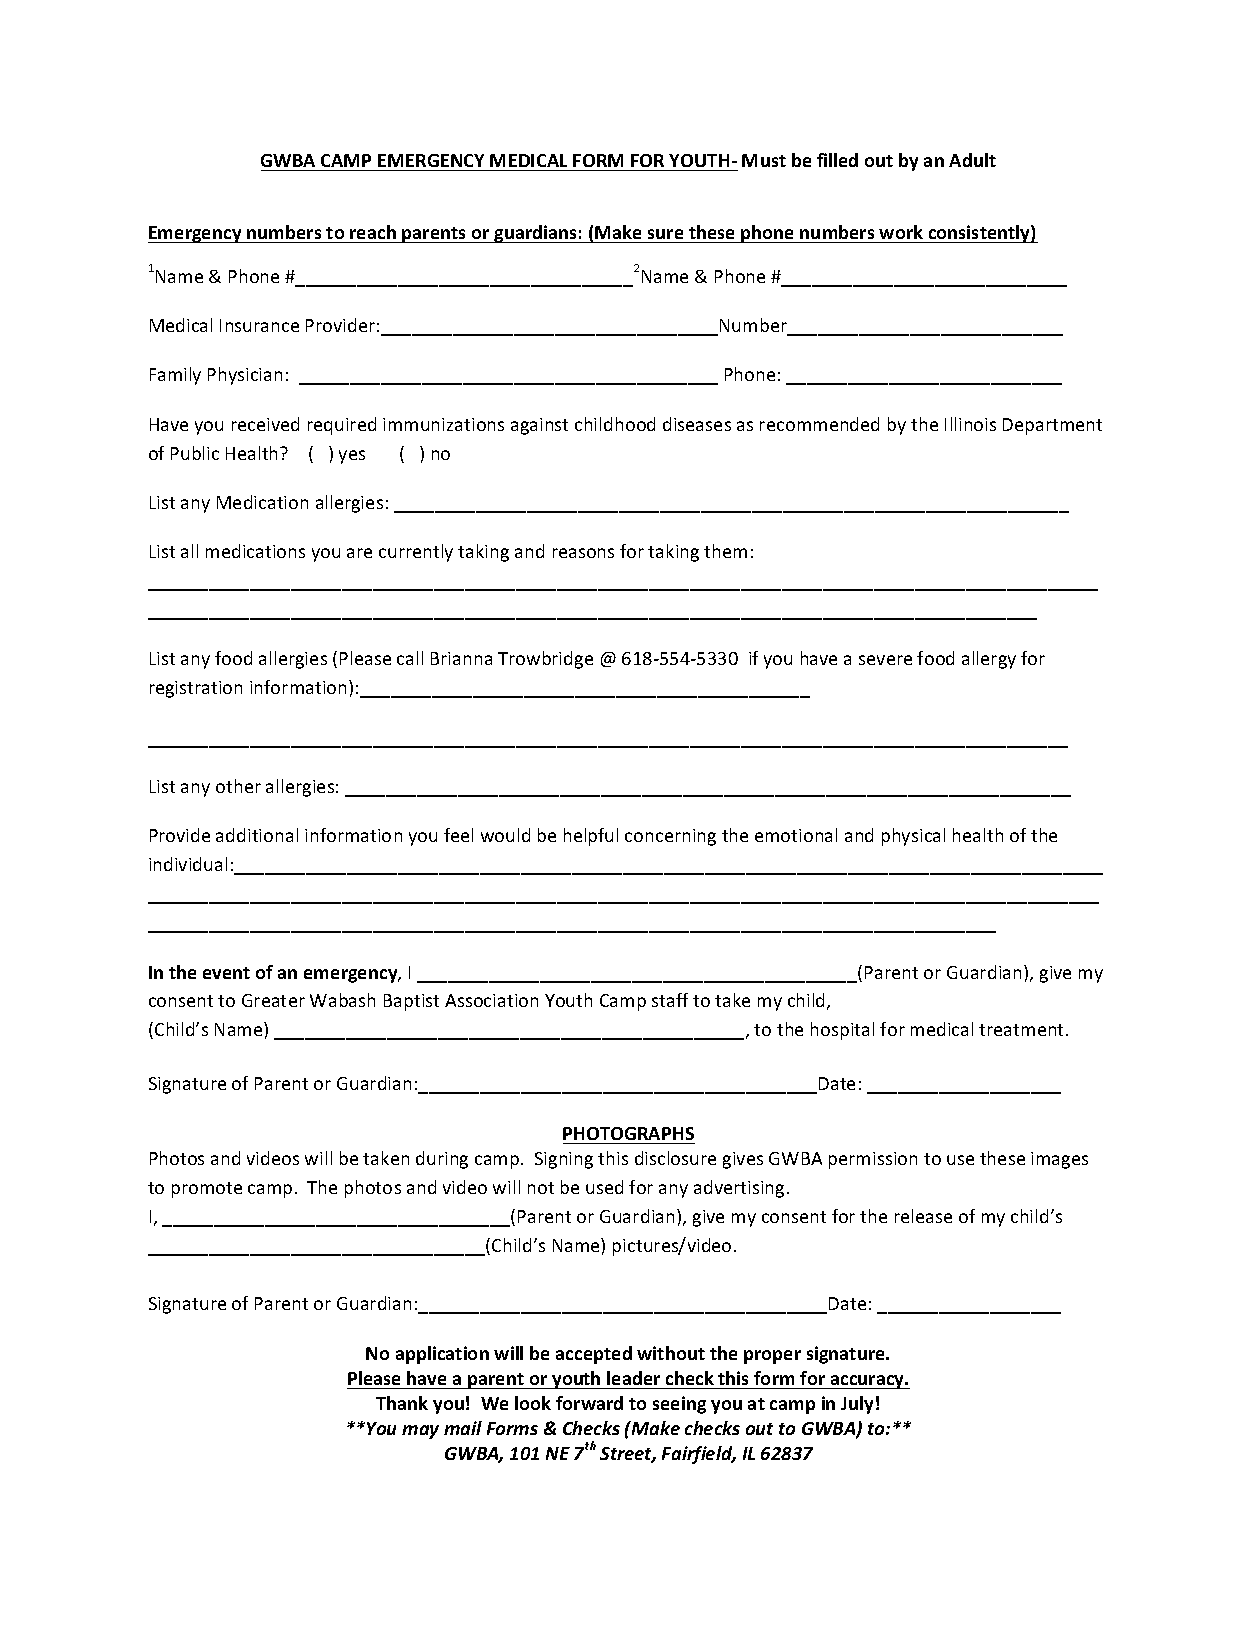 The width and height of the page is (1258, 1628). What do you see at coordinates (837, 160) in the page?
I see `filled` at bounding box center [837, 160].
